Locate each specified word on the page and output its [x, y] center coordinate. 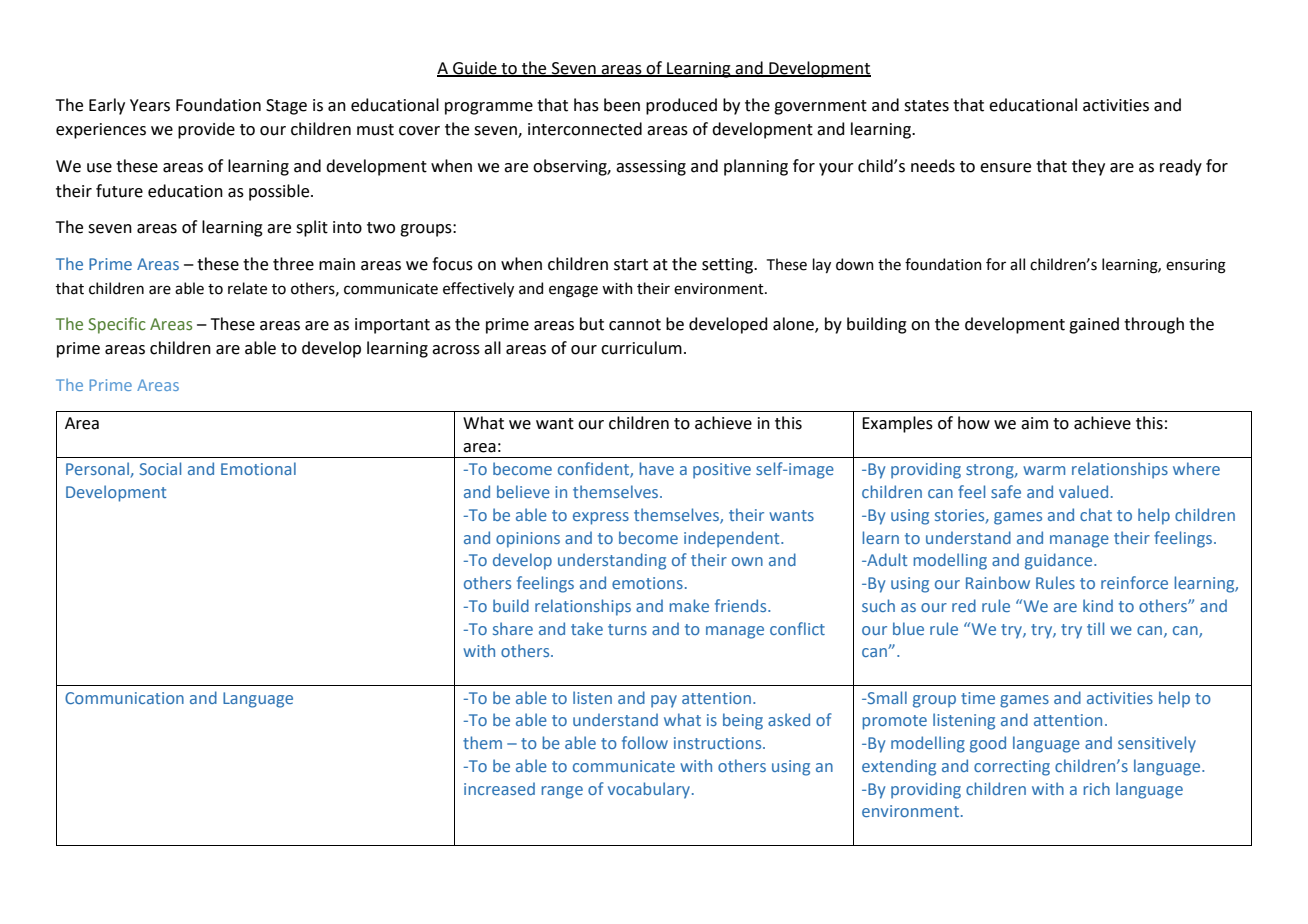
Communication [124, 698]
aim [1034, 423]
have [657, 468]
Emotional [258, 468]
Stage [286, 107]
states [926, 106]
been [622, 105]
